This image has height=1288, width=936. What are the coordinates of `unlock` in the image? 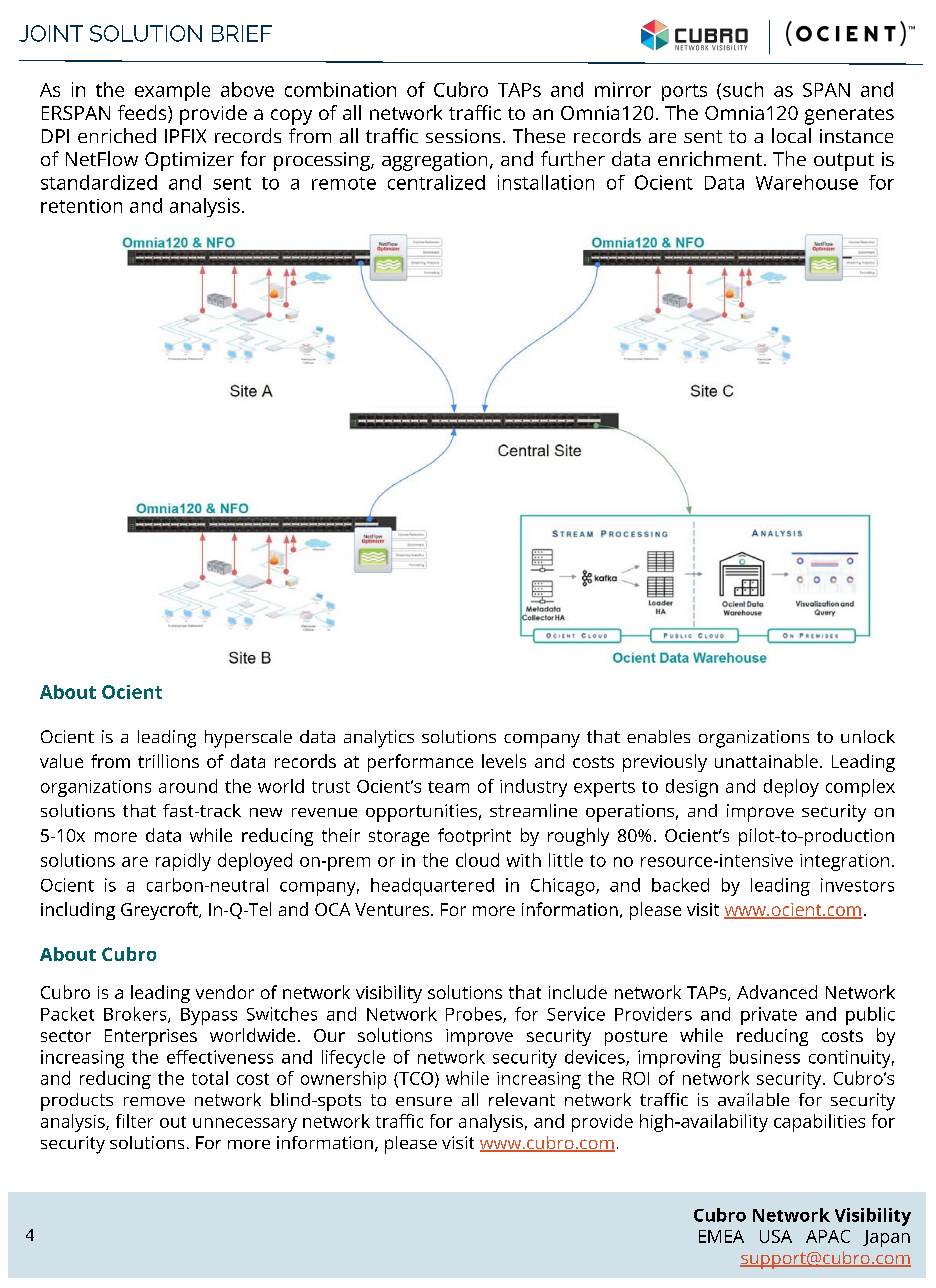 It's located at (868, 736).
